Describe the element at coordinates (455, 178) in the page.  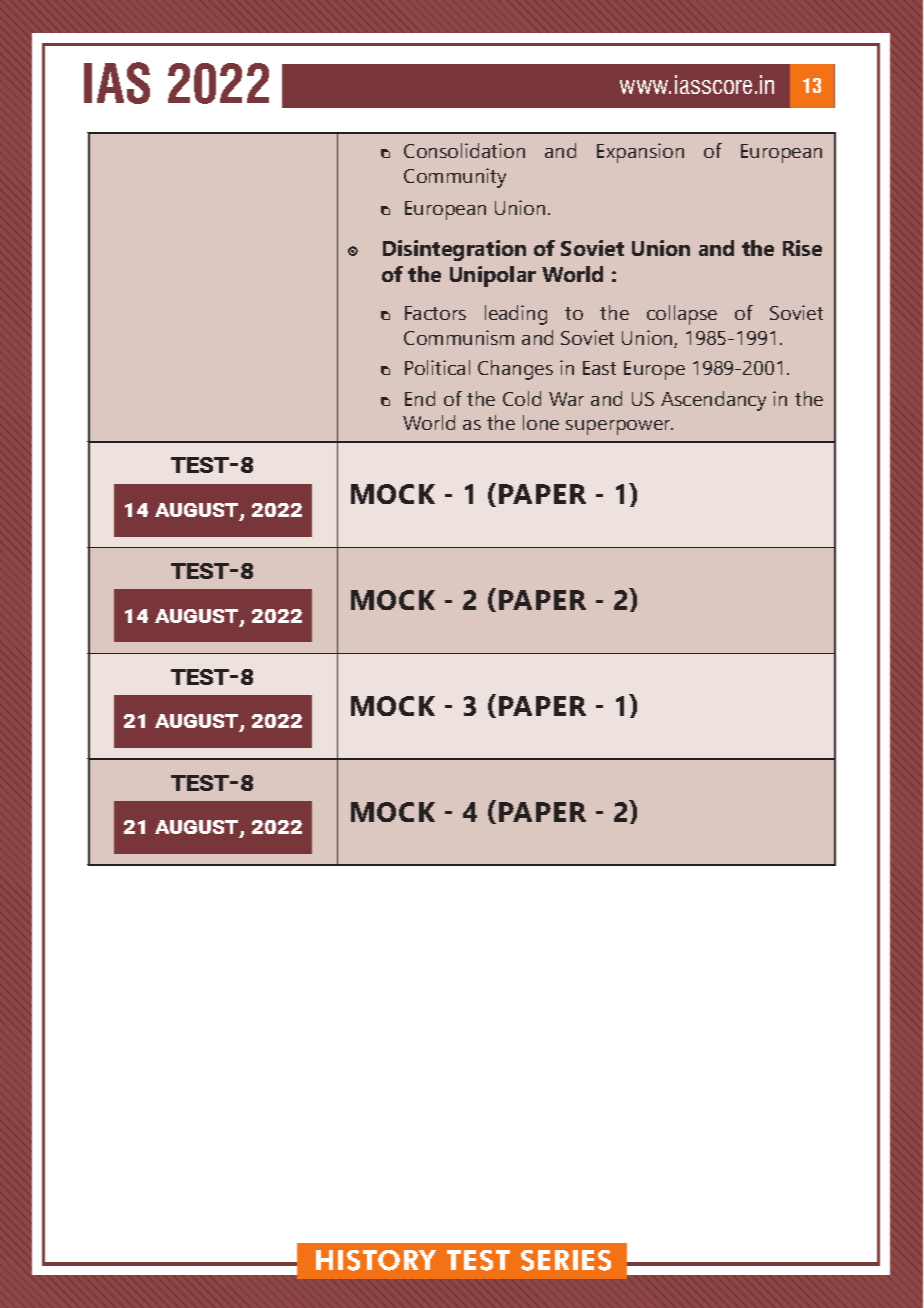
I see `Community` at that location.
